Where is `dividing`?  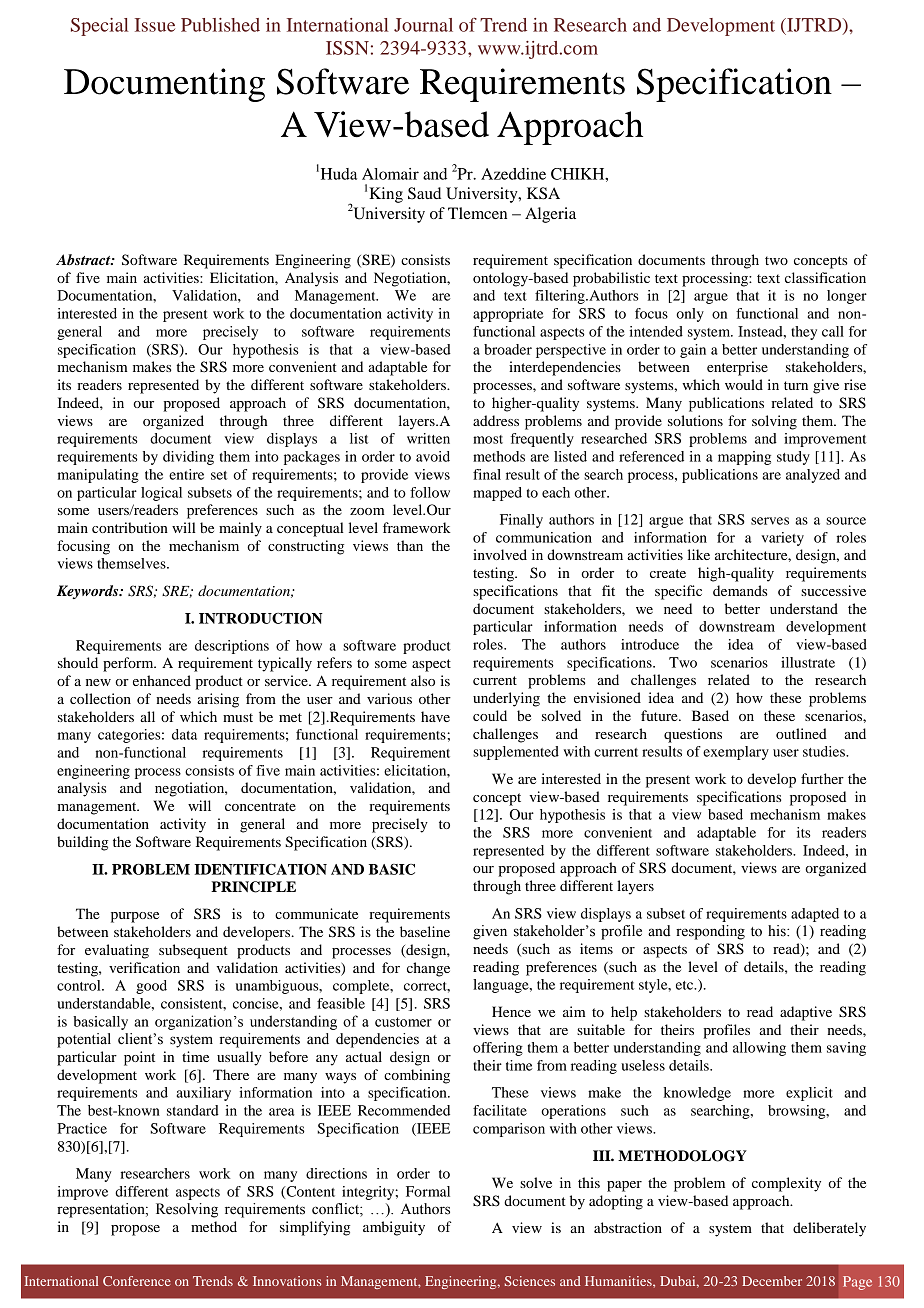 dividing is located at coordinates (188, 458).
